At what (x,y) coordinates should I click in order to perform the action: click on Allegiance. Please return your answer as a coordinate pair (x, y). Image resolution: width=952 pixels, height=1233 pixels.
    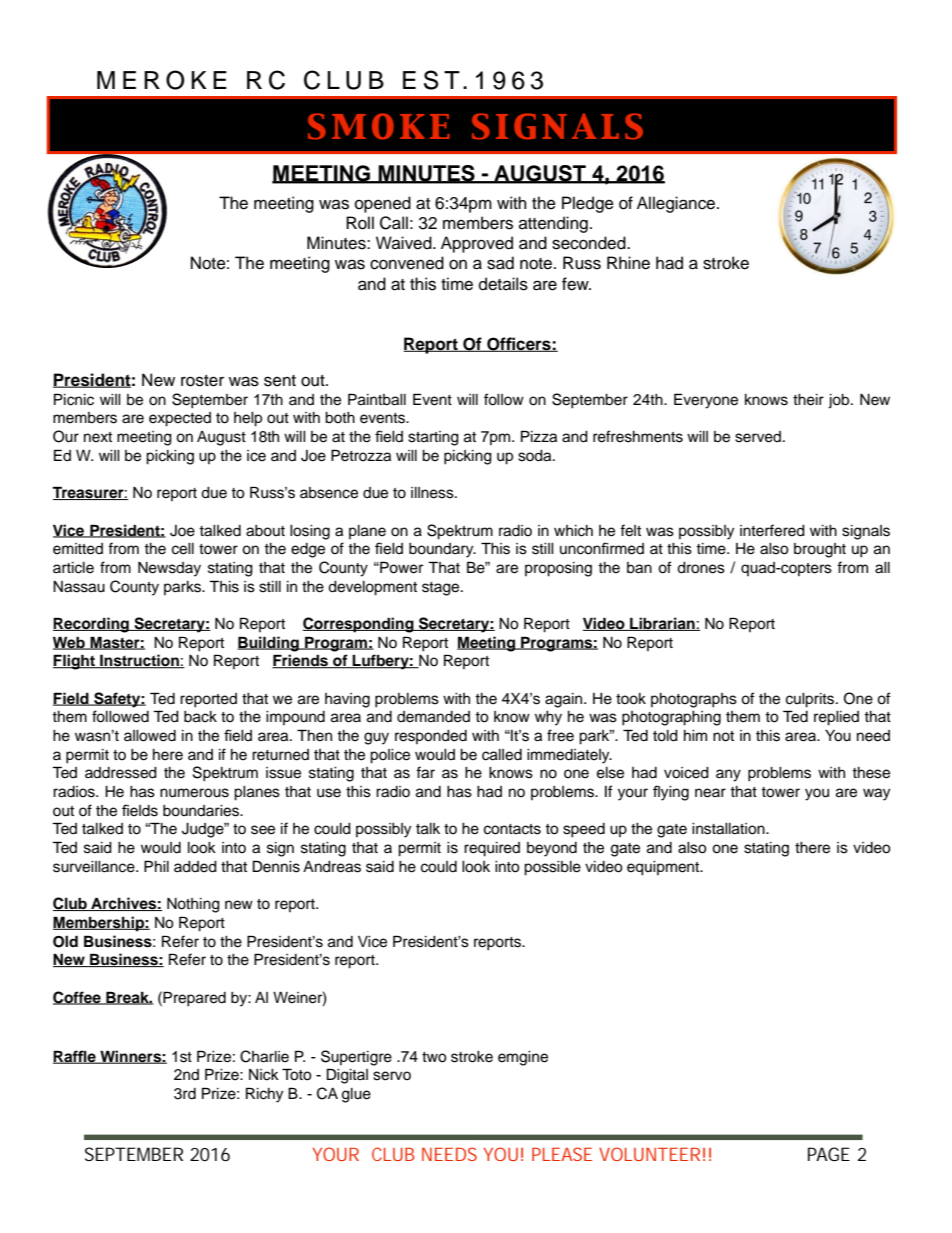
    Looking at the image, I should click on (677, 204).
